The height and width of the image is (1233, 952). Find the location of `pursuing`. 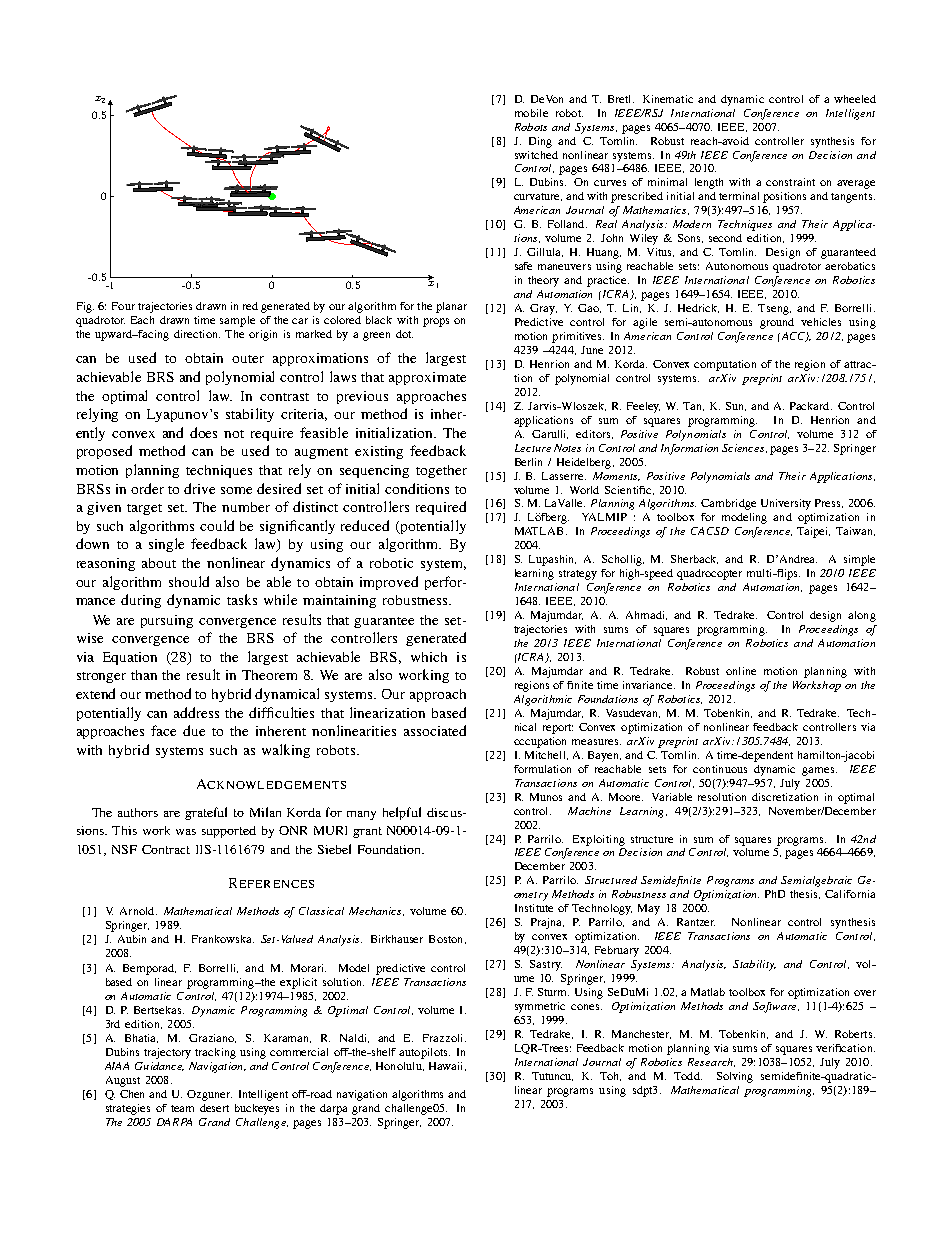

pursuing is located at coordinates (167, 621).
